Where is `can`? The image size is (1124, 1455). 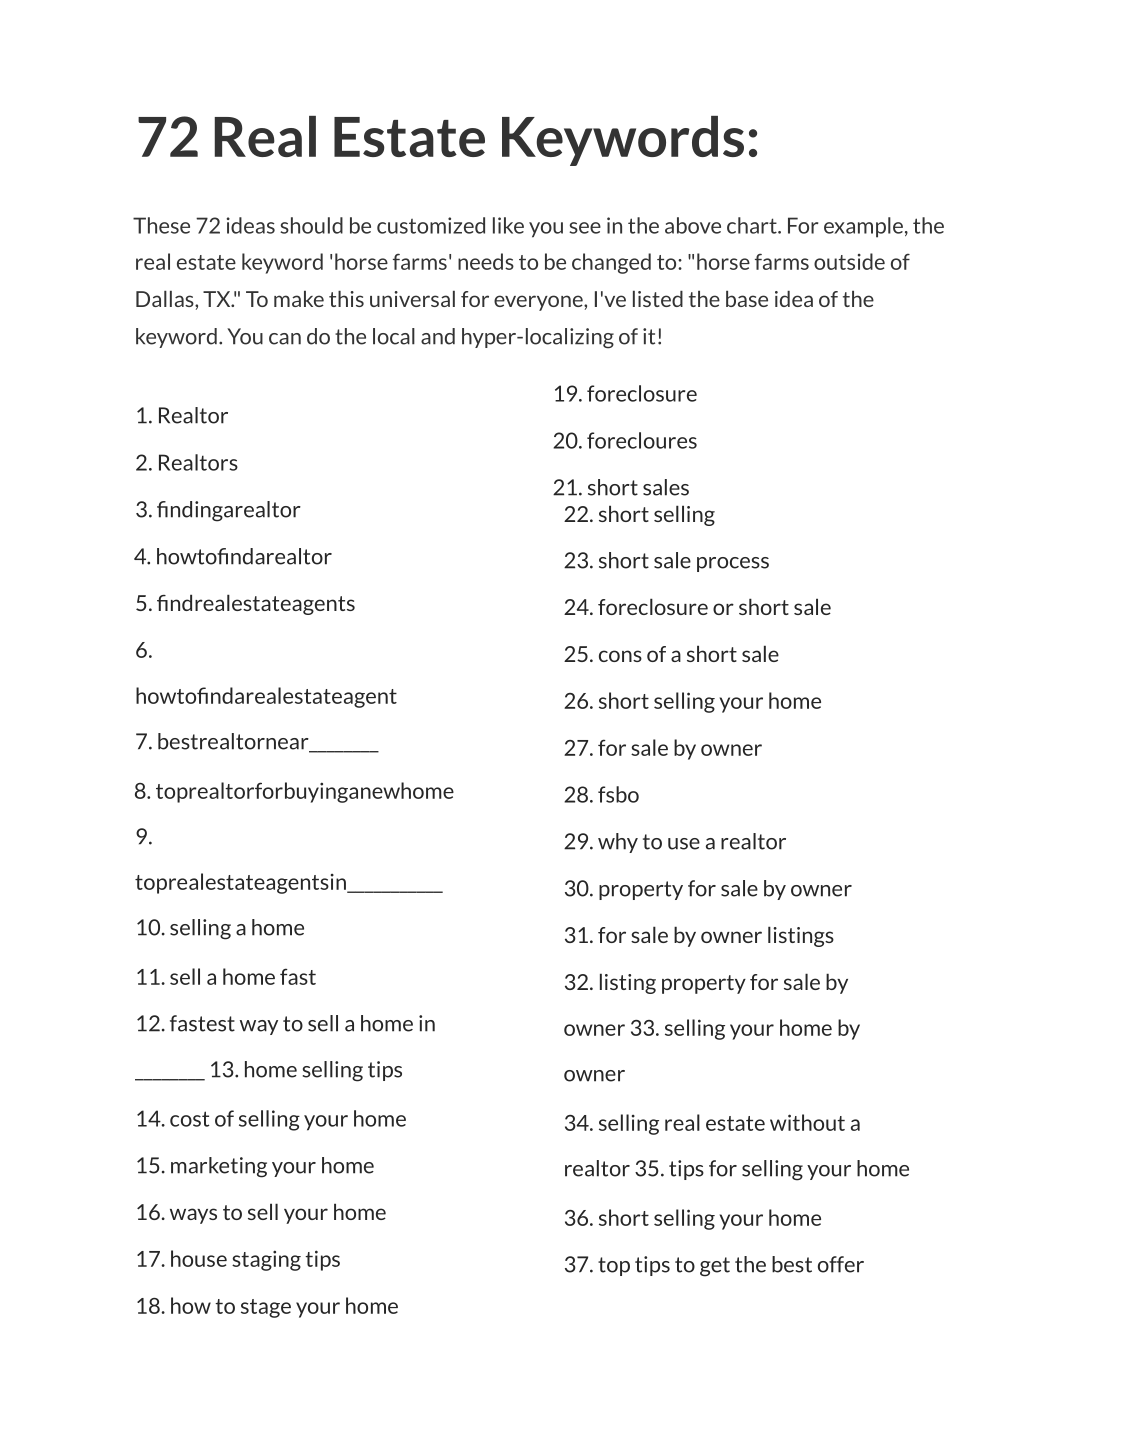 can is located at coordinates (285, 339).
